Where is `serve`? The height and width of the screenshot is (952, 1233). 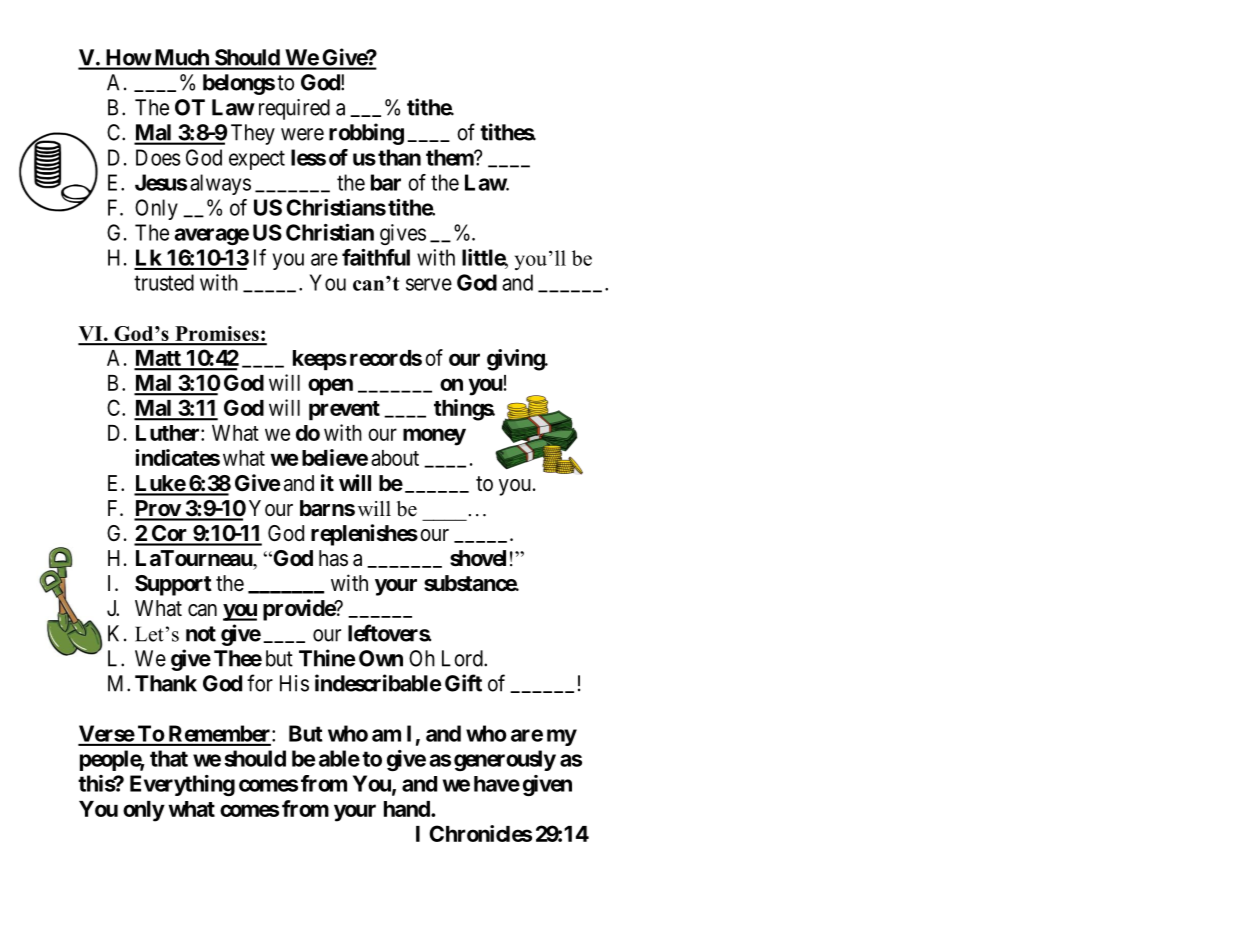 serve is located at coordinates (429, 284).
